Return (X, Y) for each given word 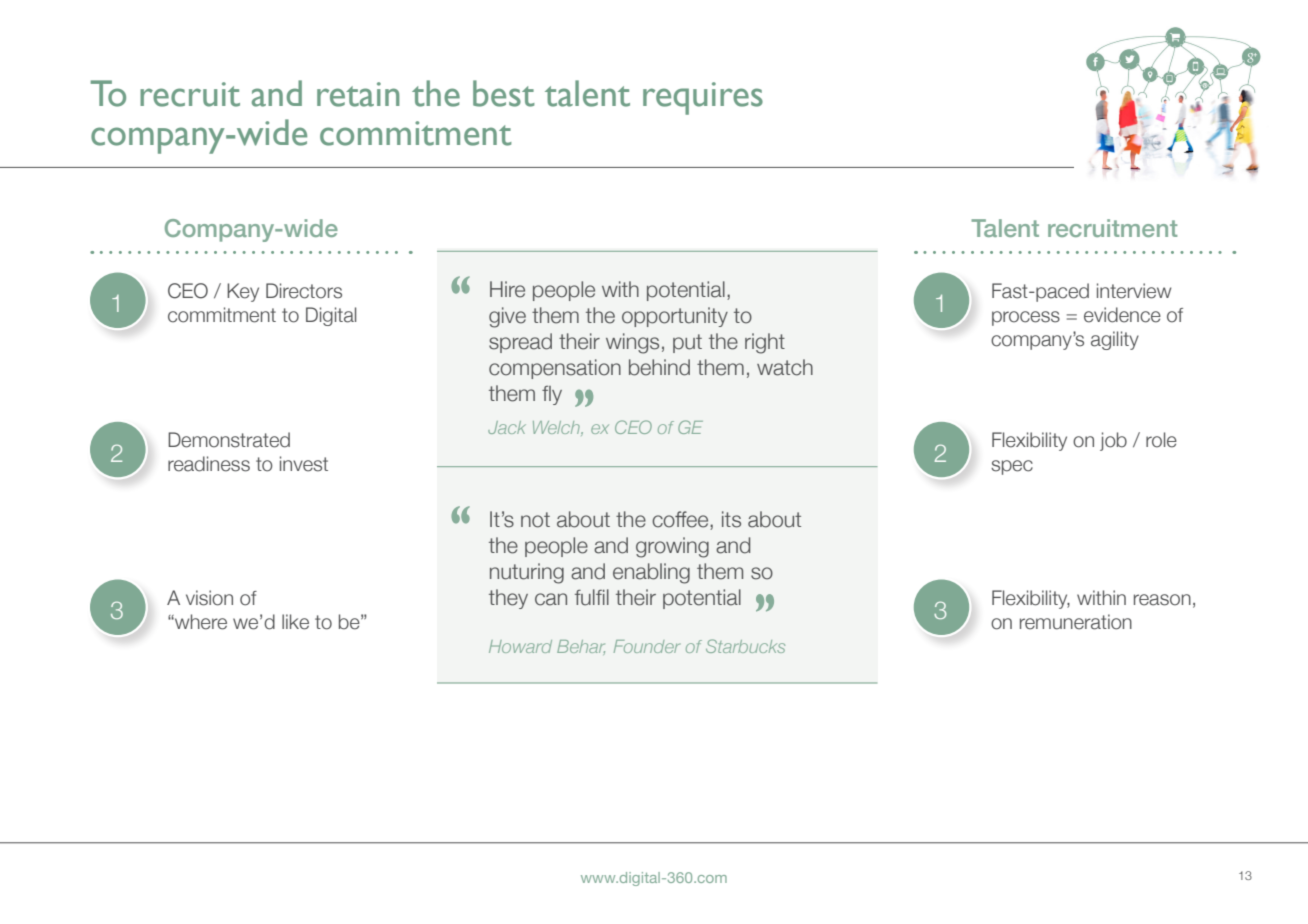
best (504, 93)
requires (703, 98)
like (295, 622)
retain (358, 94)
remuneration (1076, 622)
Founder (647, 646)
